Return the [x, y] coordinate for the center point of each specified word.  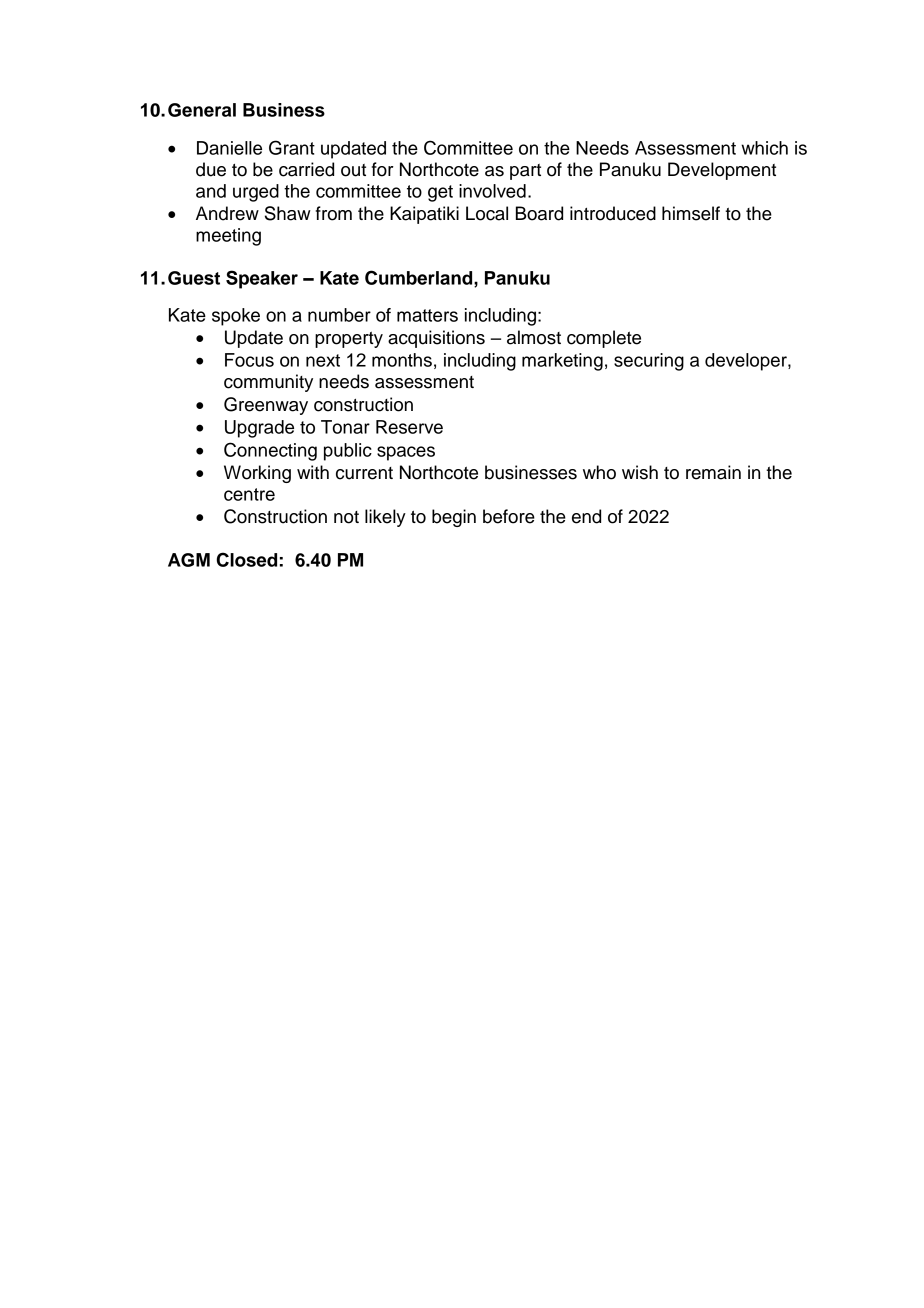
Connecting [270, 451]
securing [649, 362]
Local [487, 213]
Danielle [229, 148]
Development [722, 171]
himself [691, 213]
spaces [406, 453]
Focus [249, 360]
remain [713, 472]
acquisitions [436, 339]
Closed [247, 559]
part [525, 172]
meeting [228, 237]
